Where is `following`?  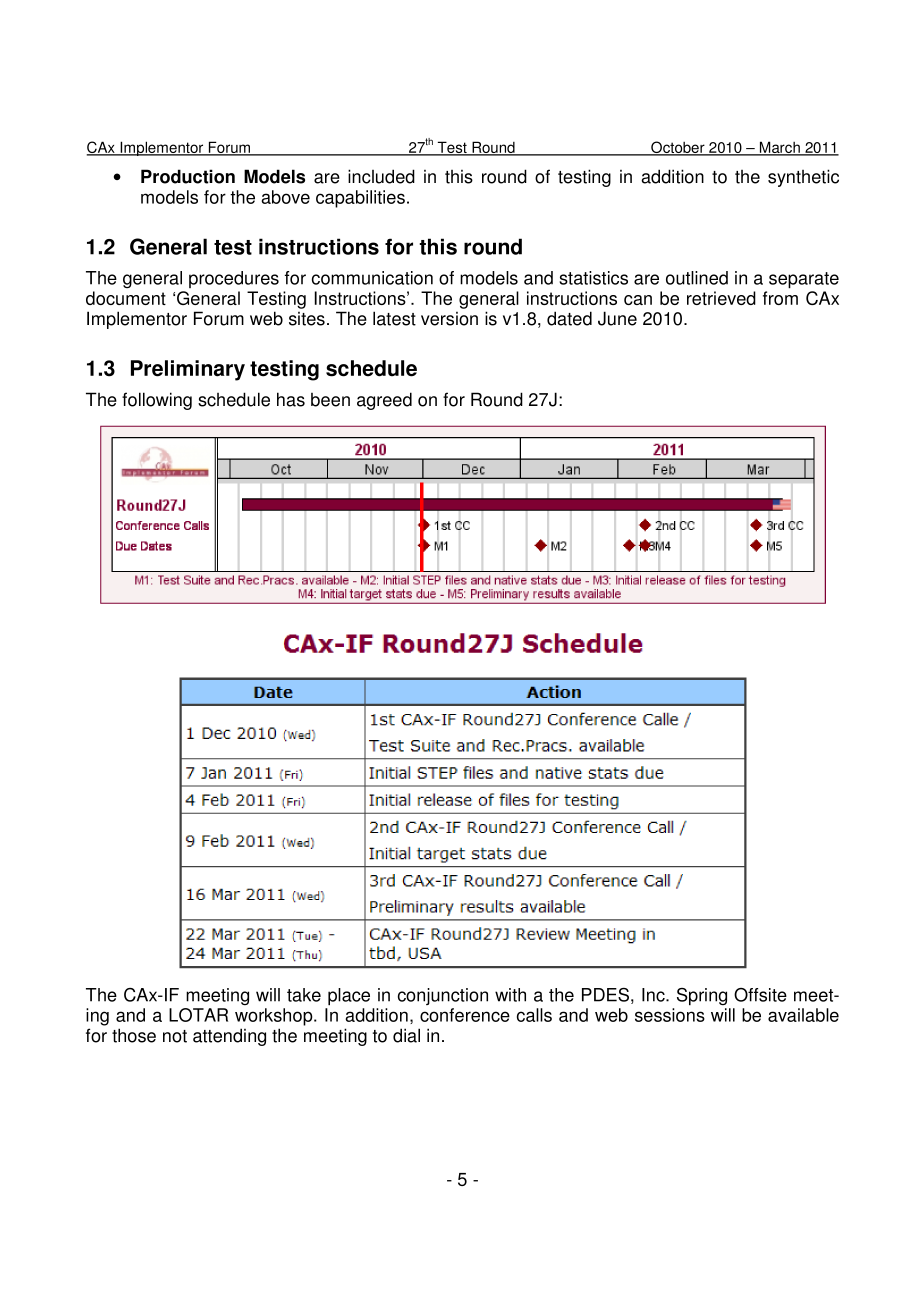
following is located at coordinates (157, 401).
